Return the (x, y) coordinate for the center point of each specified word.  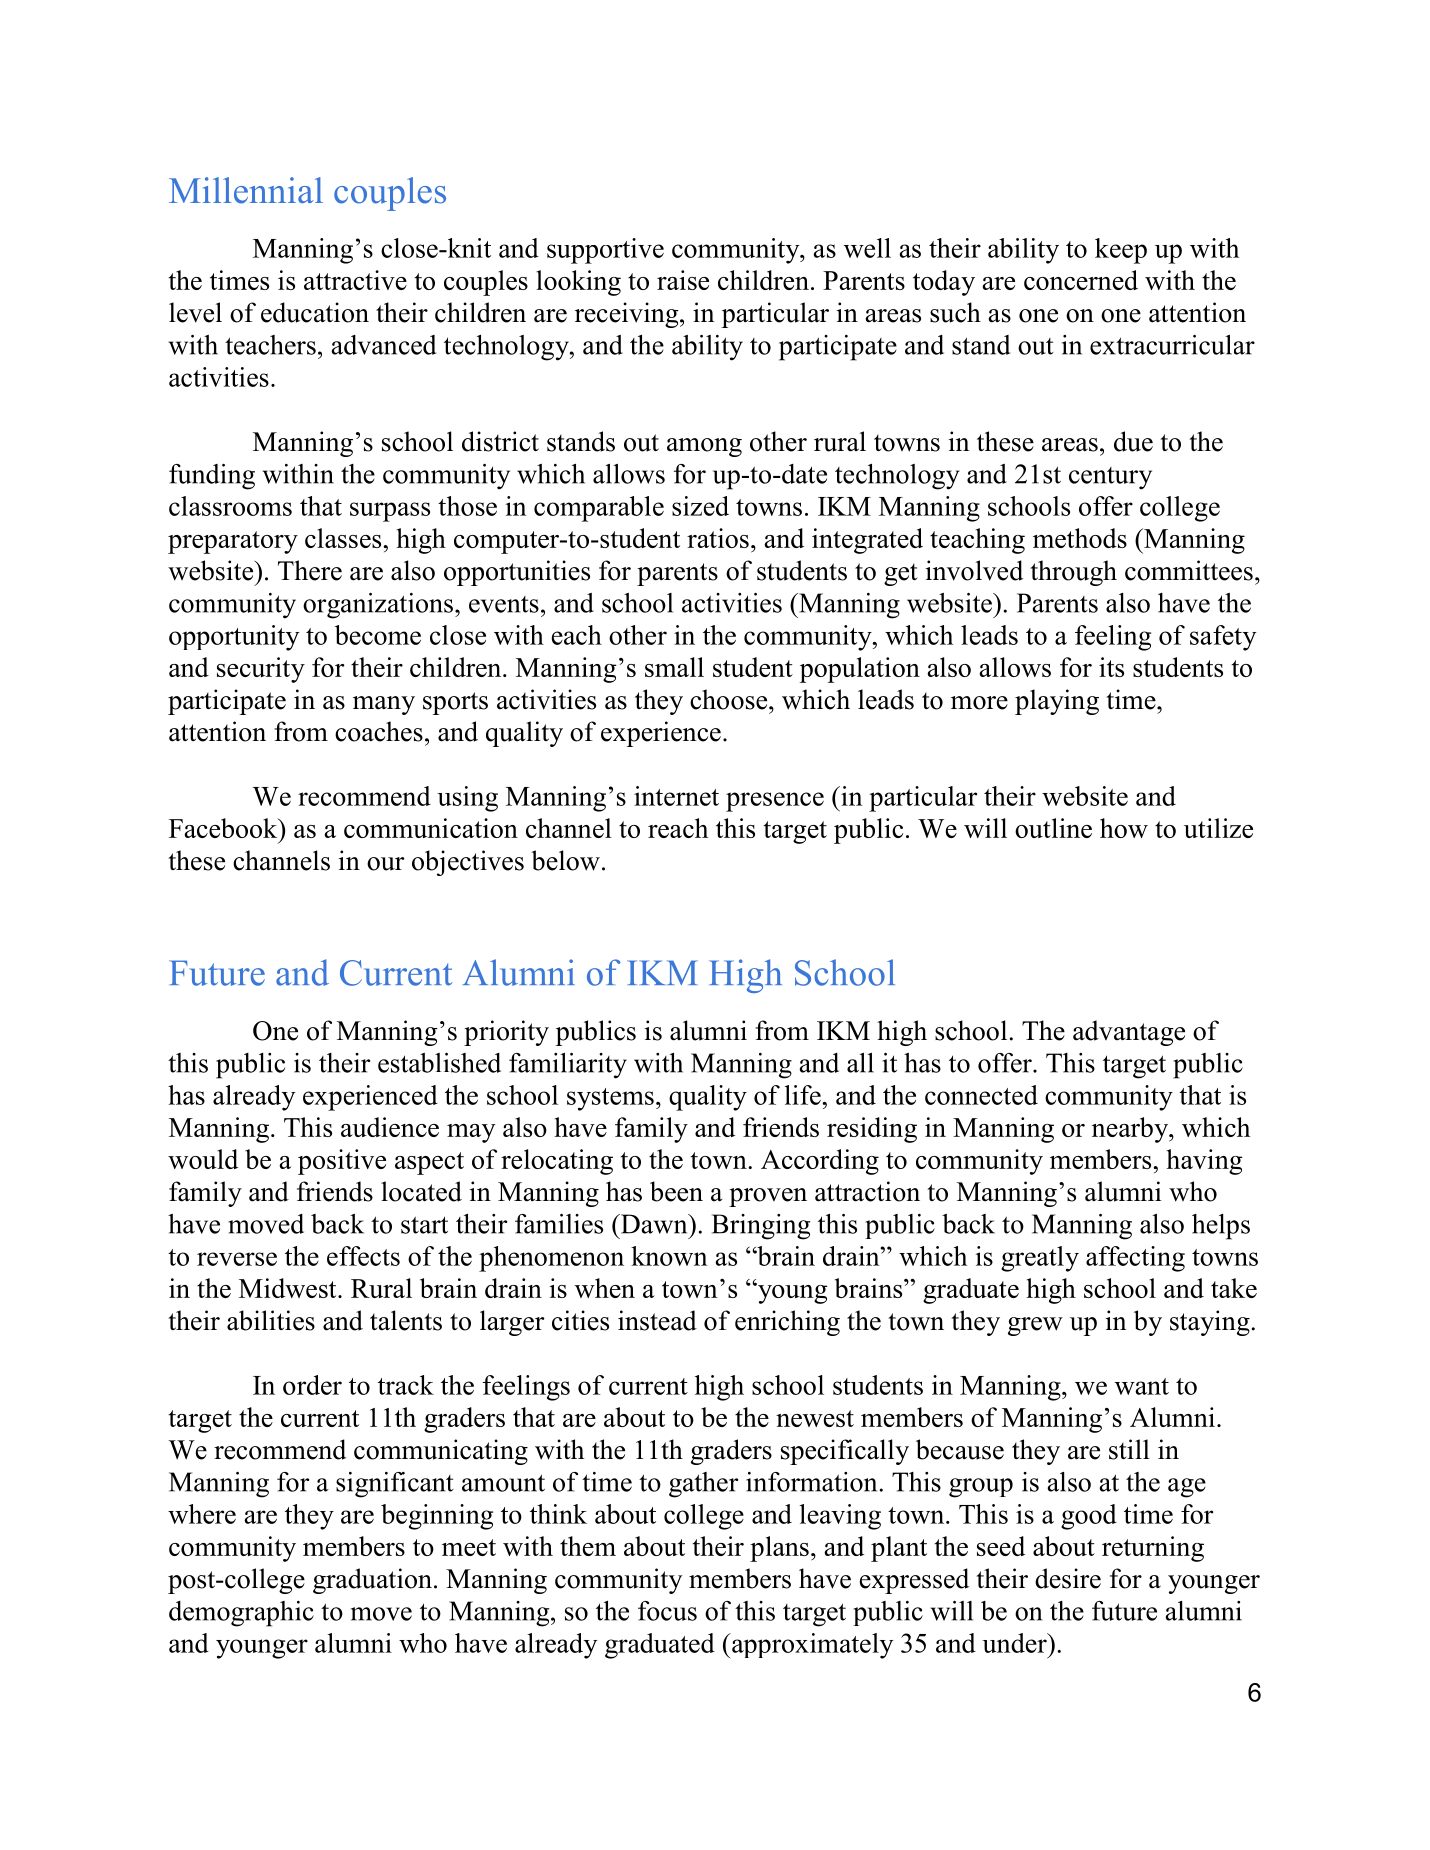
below (565, 860)
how (1124, 828)
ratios (718, 538)
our (386, 864)
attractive (355, 280)
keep (1121, 251)
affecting (1135, 1259)
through (1073, 573)
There (310, 570)
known (669, 1256)
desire (1068, 1578)
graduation (372, 1581)
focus (667, 1611)
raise (683, 280)
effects (363, 1256)
